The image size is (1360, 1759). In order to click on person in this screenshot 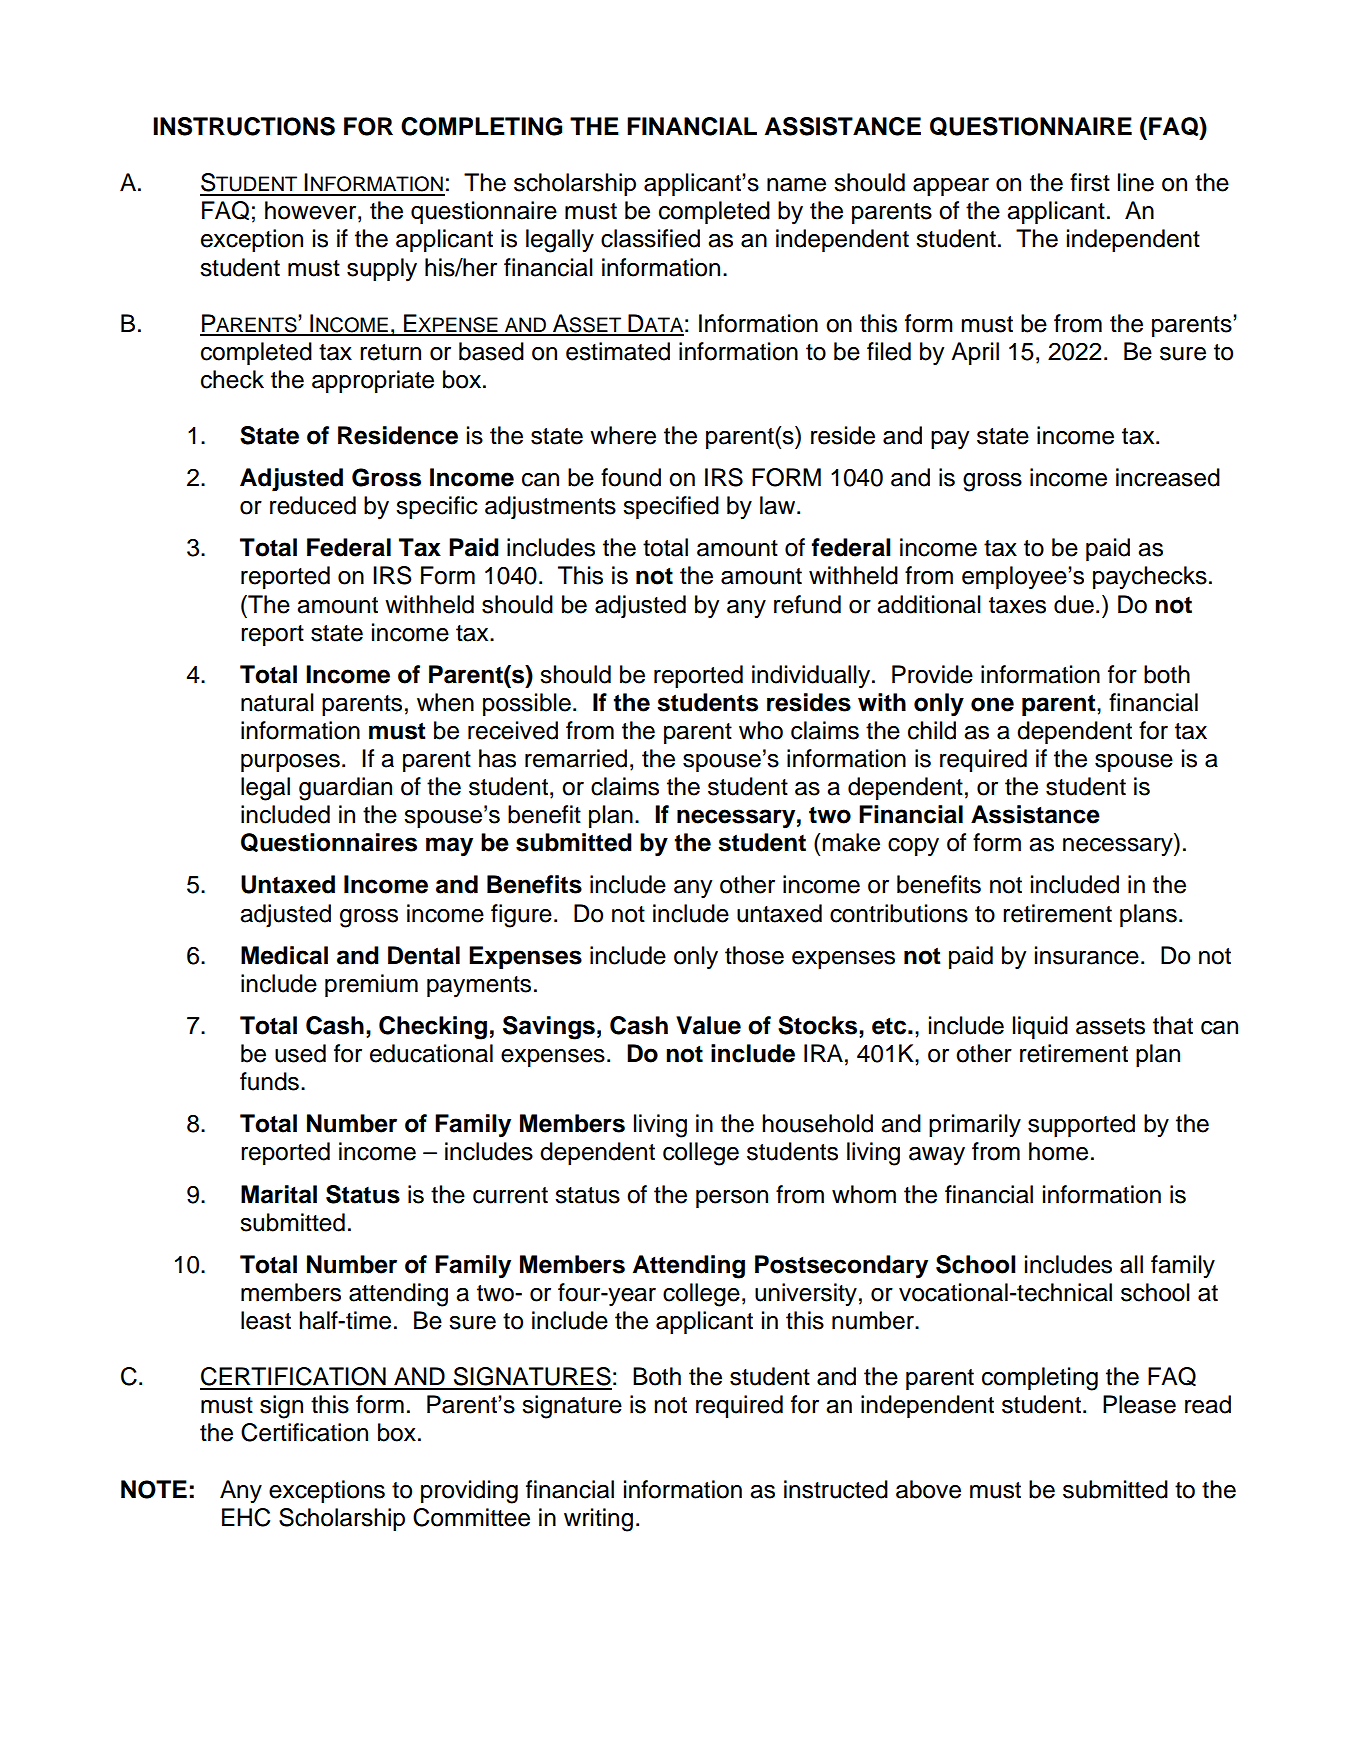, I will do `click(732, 1199)`.
